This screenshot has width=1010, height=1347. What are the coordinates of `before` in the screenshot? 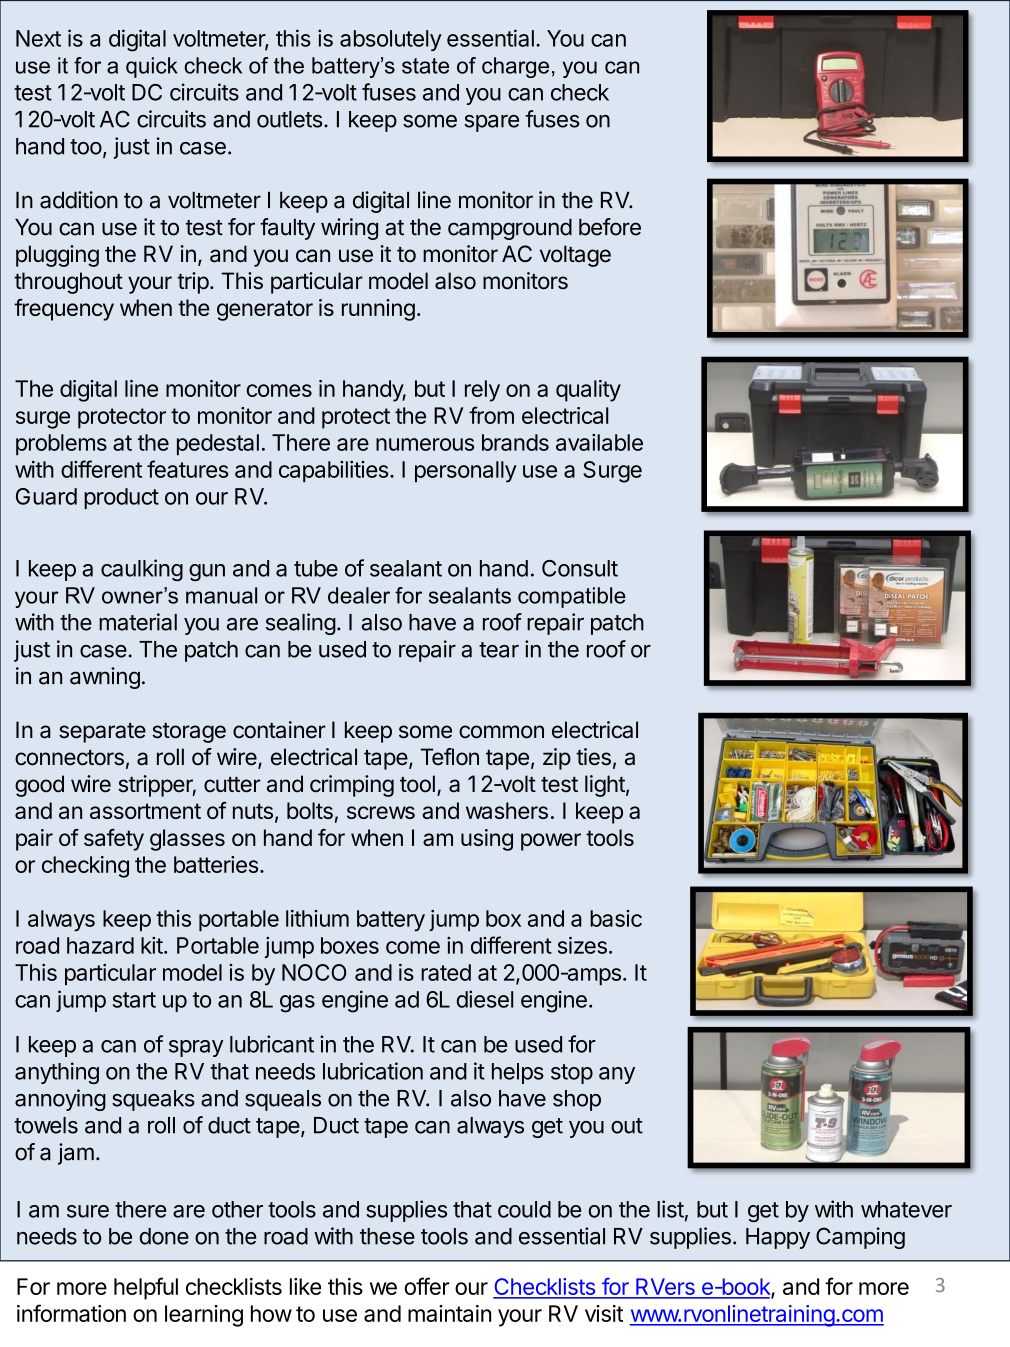 It's located at (610, 227).
